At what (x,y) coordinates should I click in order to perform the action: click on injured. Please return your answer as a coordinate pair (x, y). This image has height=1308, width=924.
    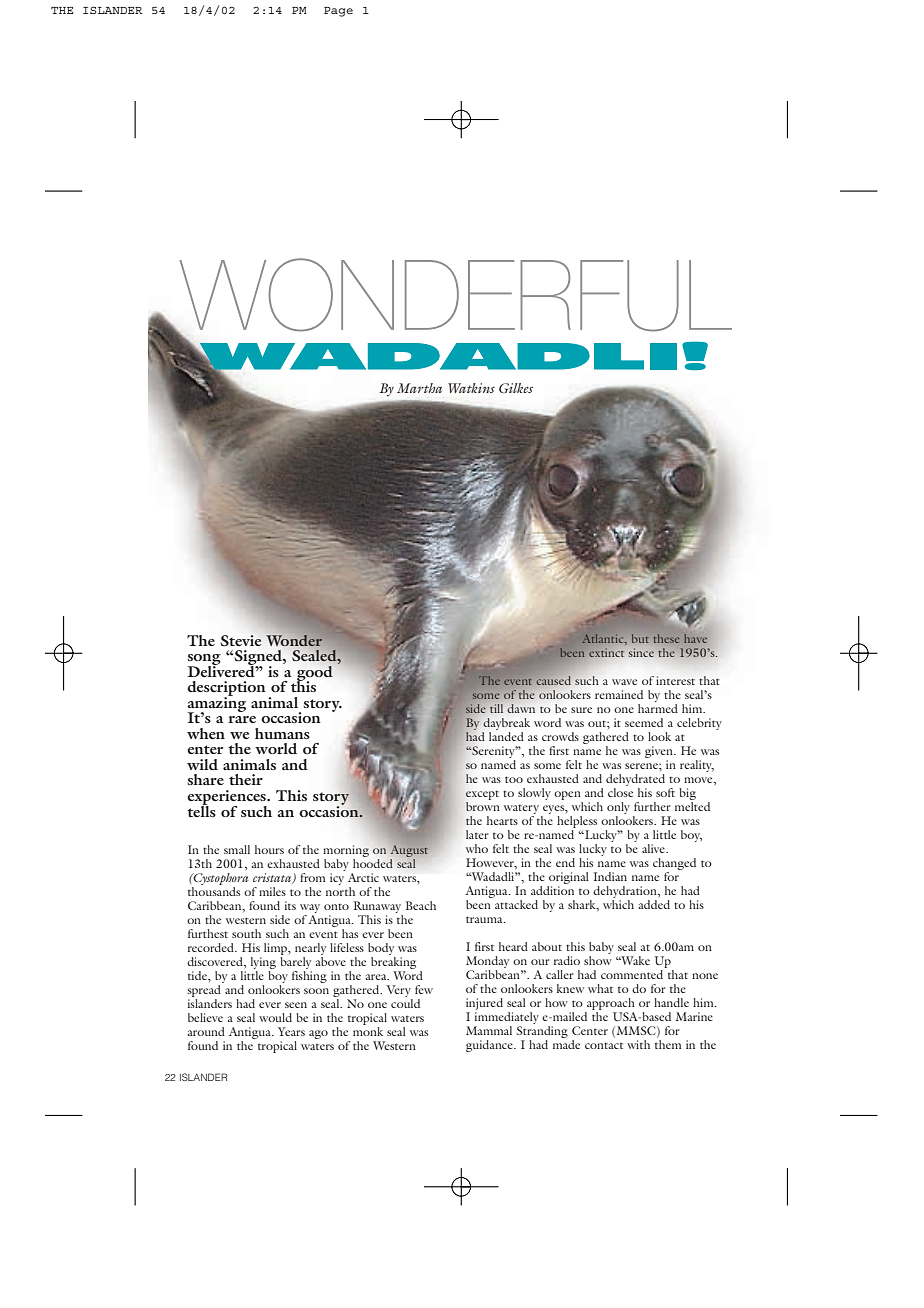
    Looking at the image, I should click on (484, 1005).
